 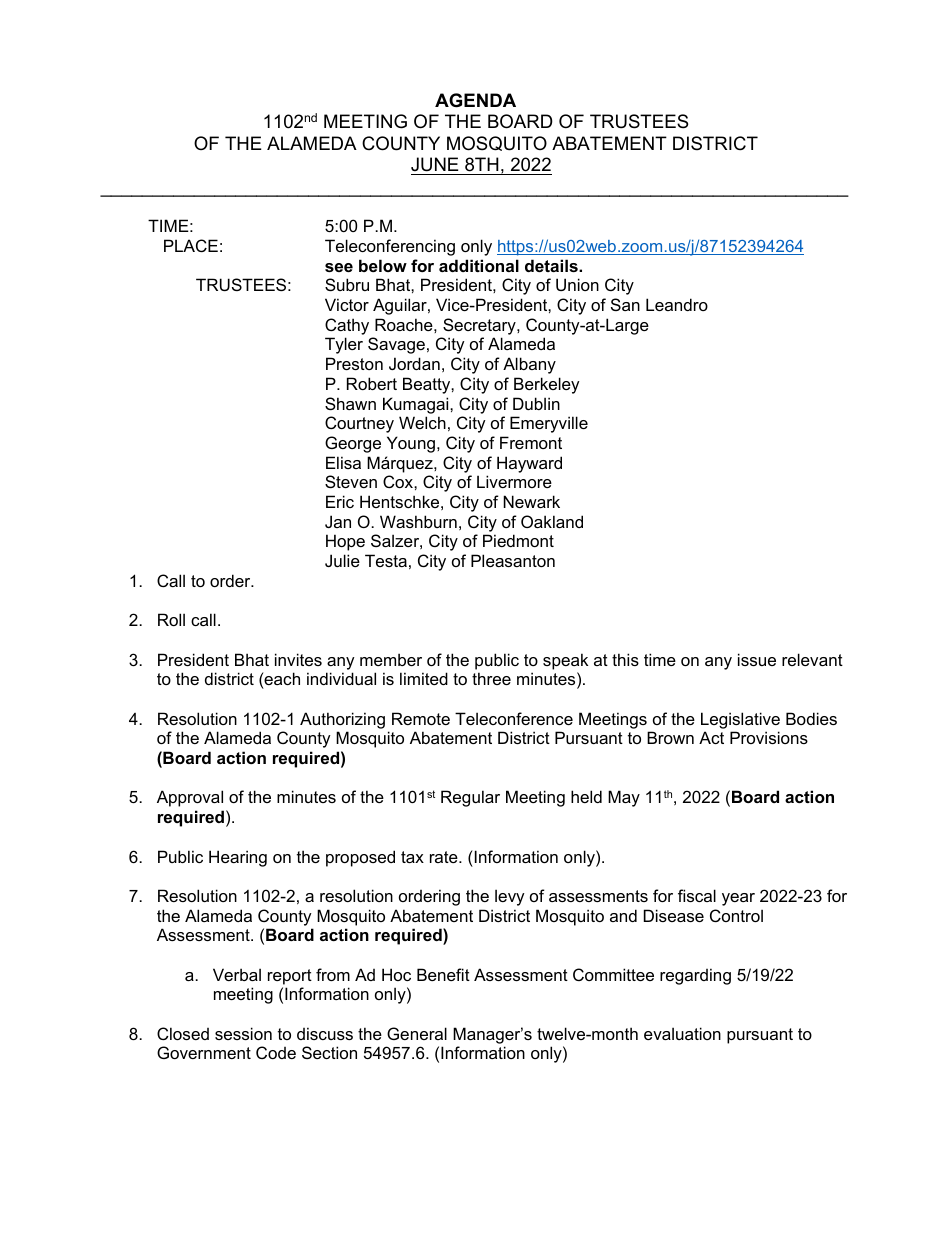 I want to click on Roll, so click(x=171, y=619).
